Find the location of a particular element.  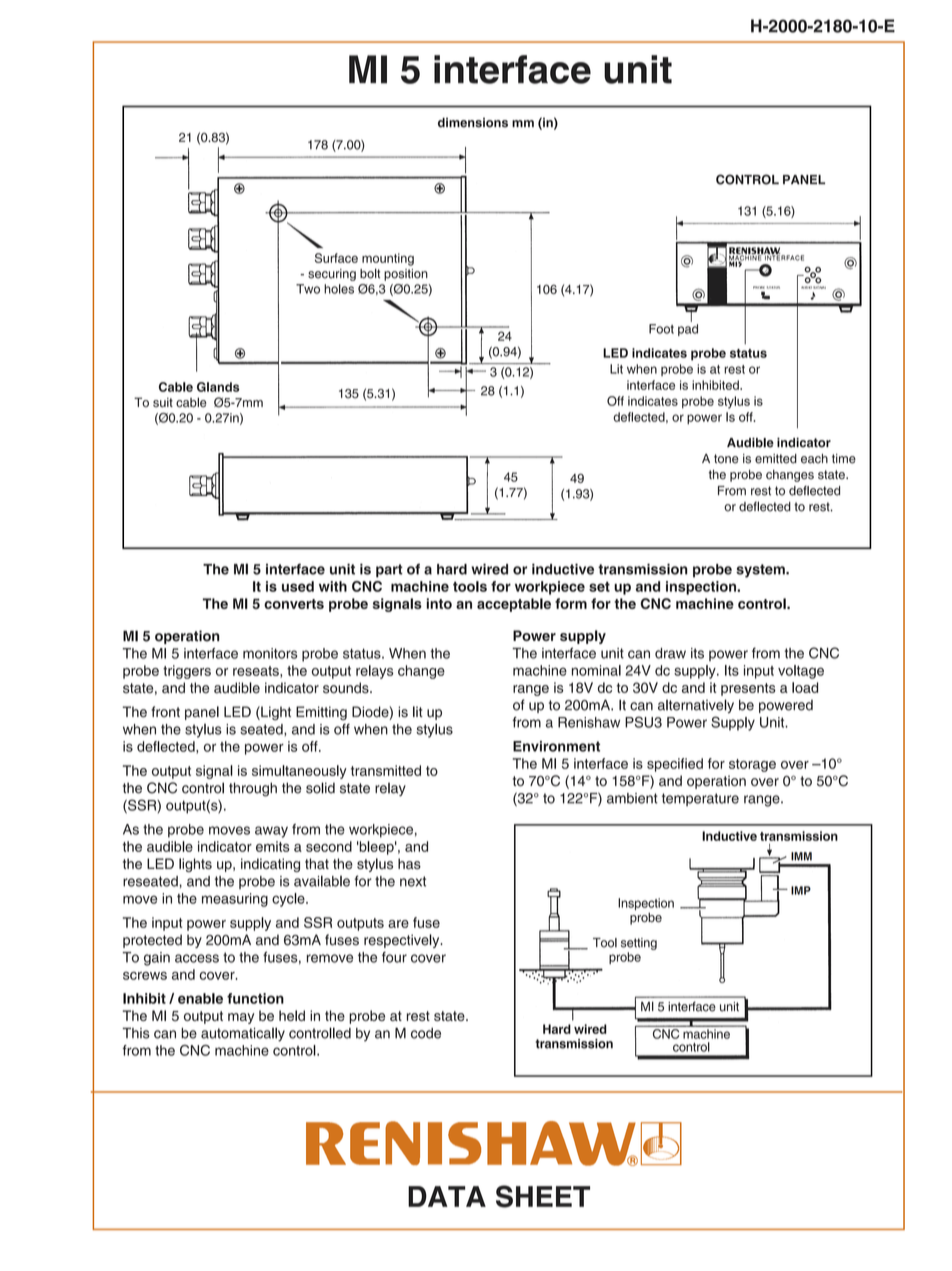

Surface is located at coordinates (336, 258).
